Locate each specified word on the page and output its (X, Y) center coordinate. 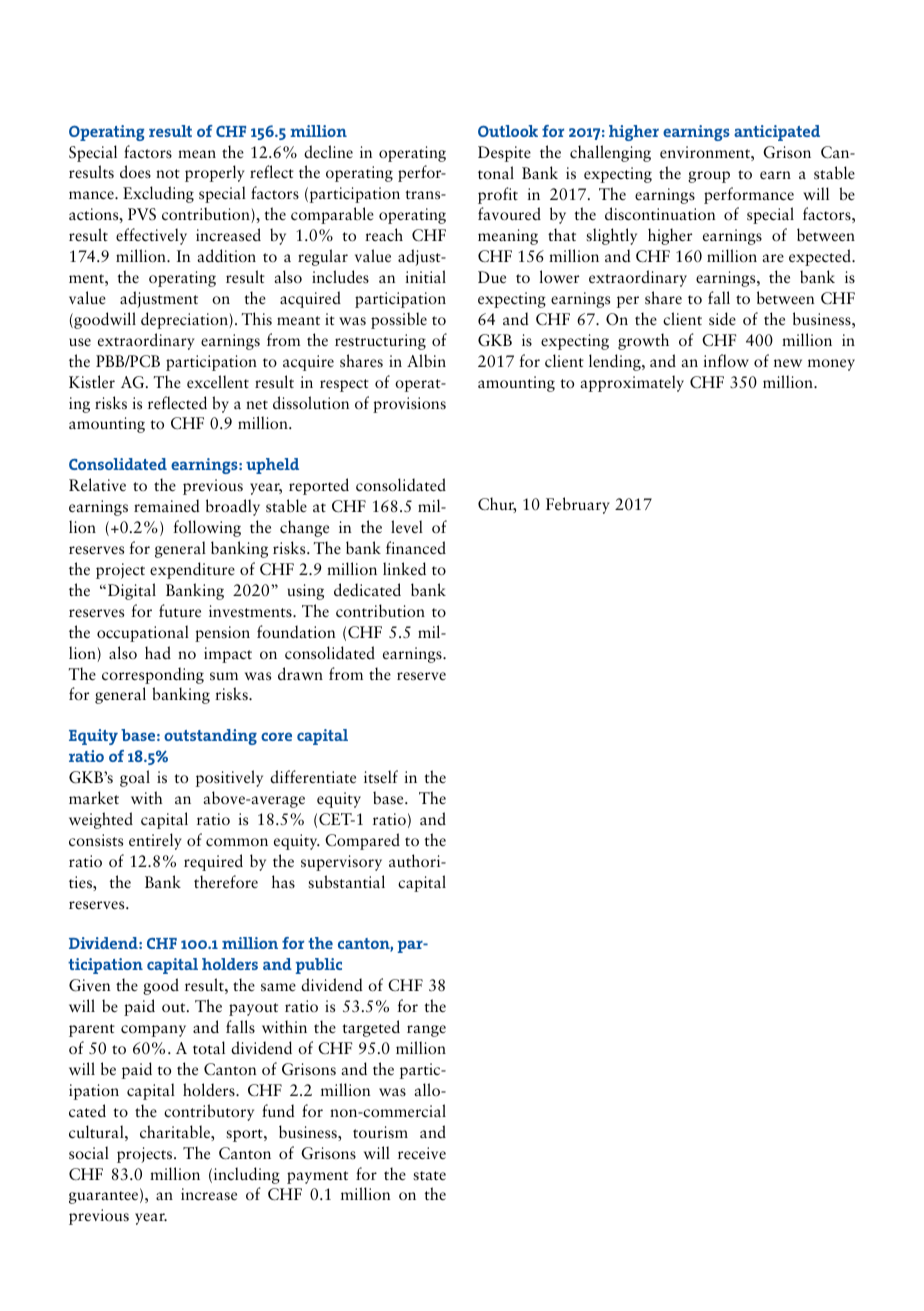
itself (381, 777)
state (429, 1175)
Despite (504, 154)
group (709, 177)
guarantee (105, 1197)
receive (422, 1153)
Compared (362, 841)
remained (167, 506)
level (407, 527)
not (168, 174)
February (578, 505)
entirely (155, 841)
